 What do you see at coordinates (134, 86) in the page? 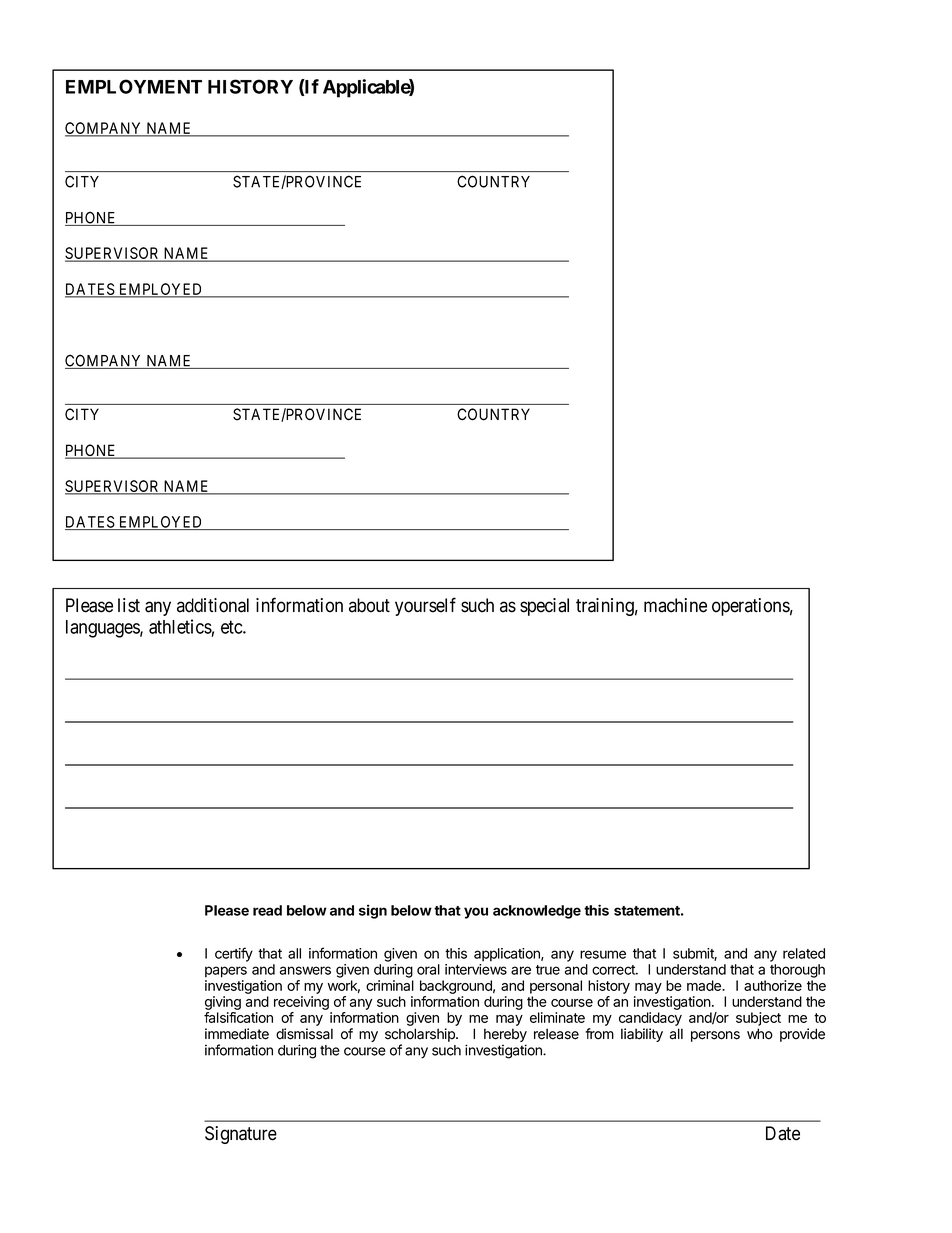
I see `EMPLOYMENT` at bounding box center [134, 86].
